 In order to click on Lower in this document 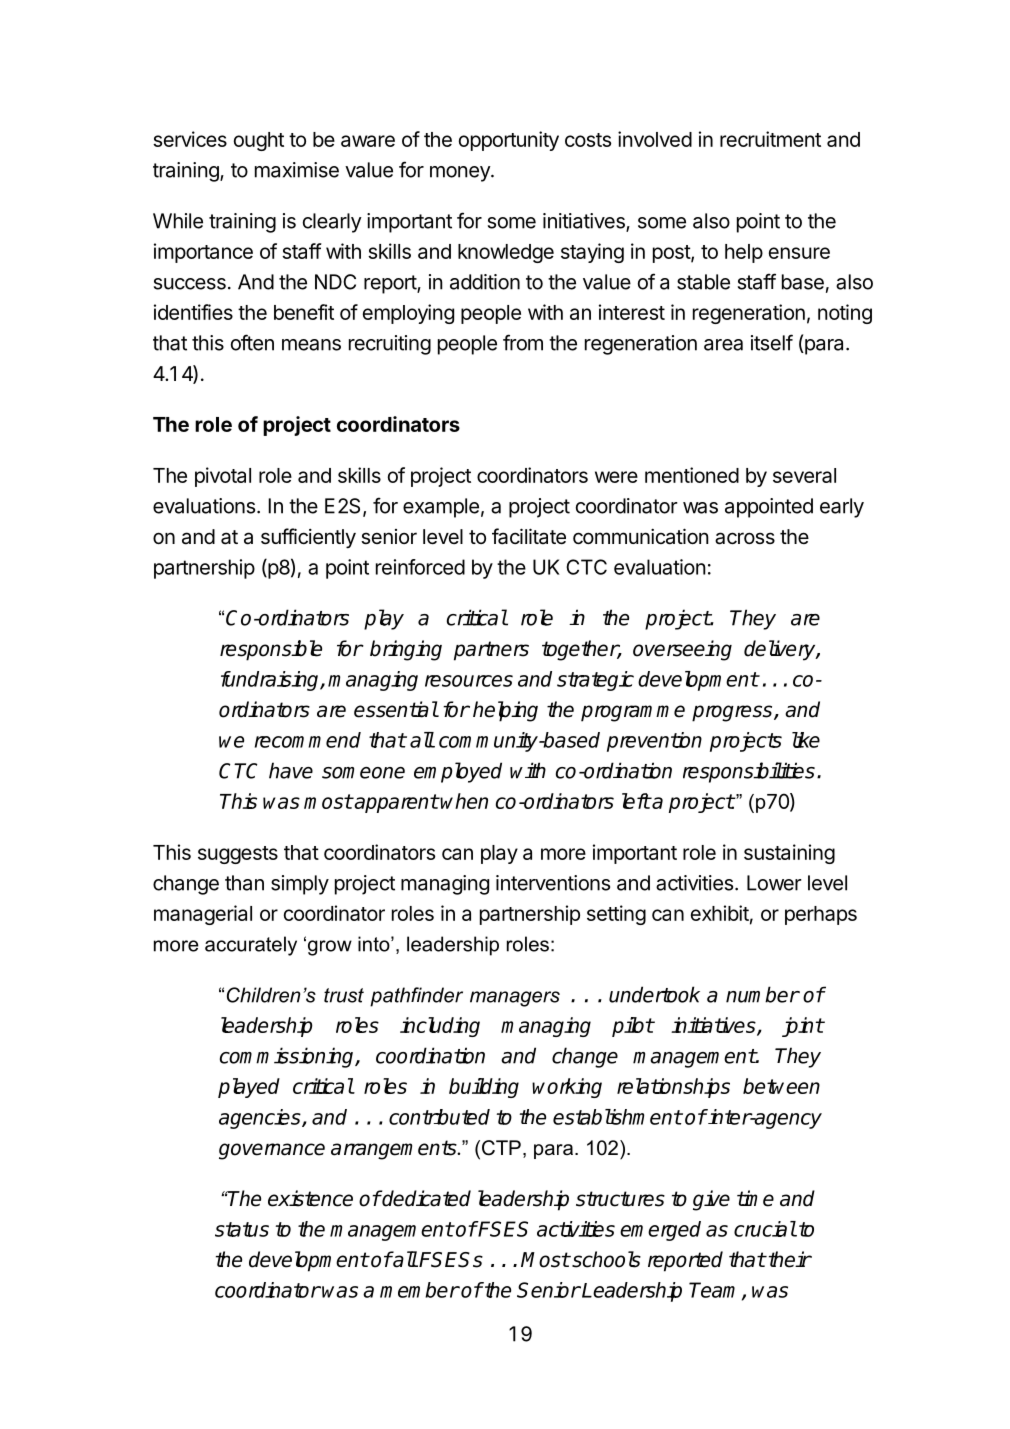, I will do `click(774, 883)`.
